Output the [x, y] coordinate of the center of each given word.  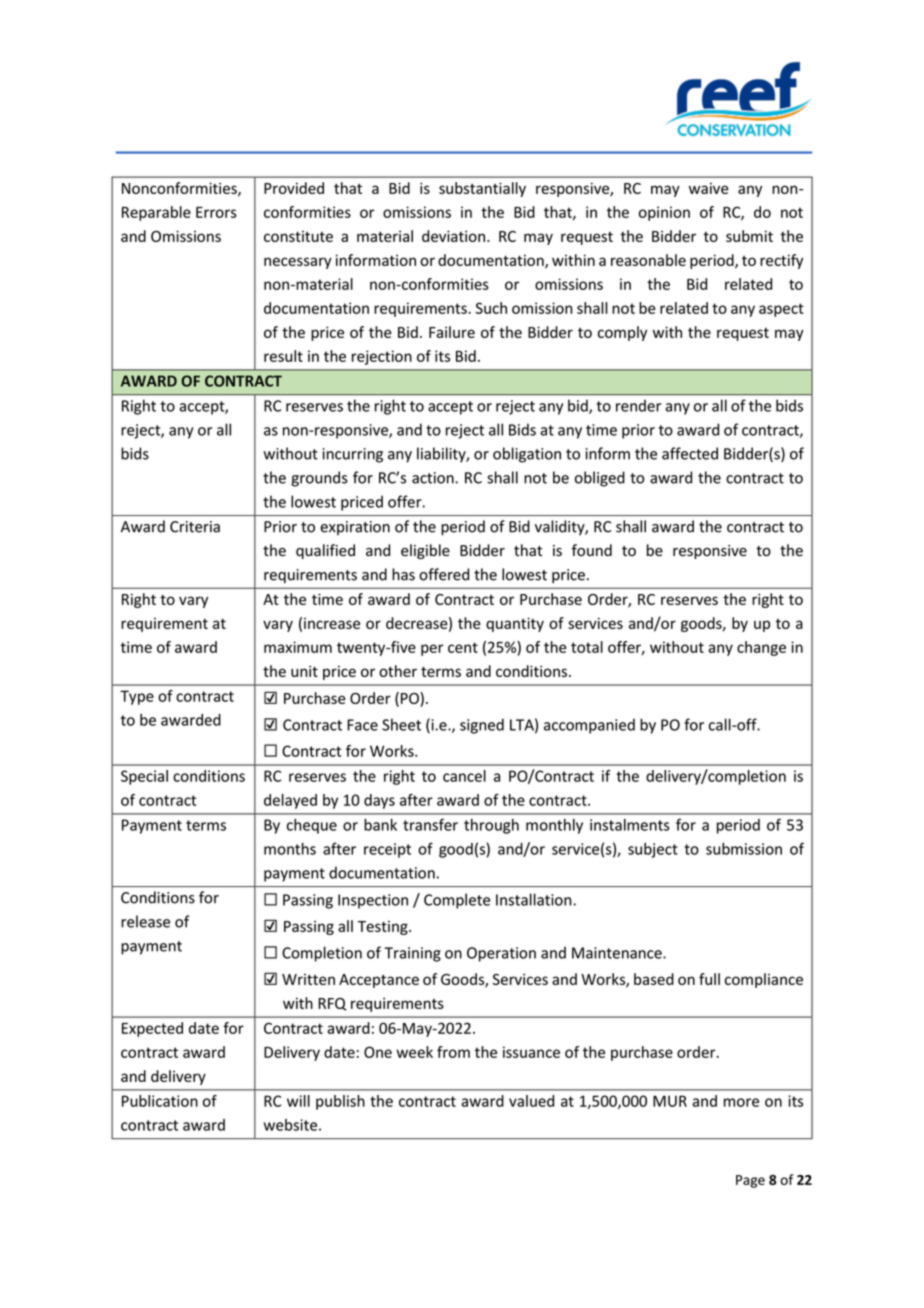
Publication [160, 1101]
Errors [216, 212]
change [761, 648]
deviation [453, 236]
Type [137, 697]
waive [709, 188]
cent [463, 647]
